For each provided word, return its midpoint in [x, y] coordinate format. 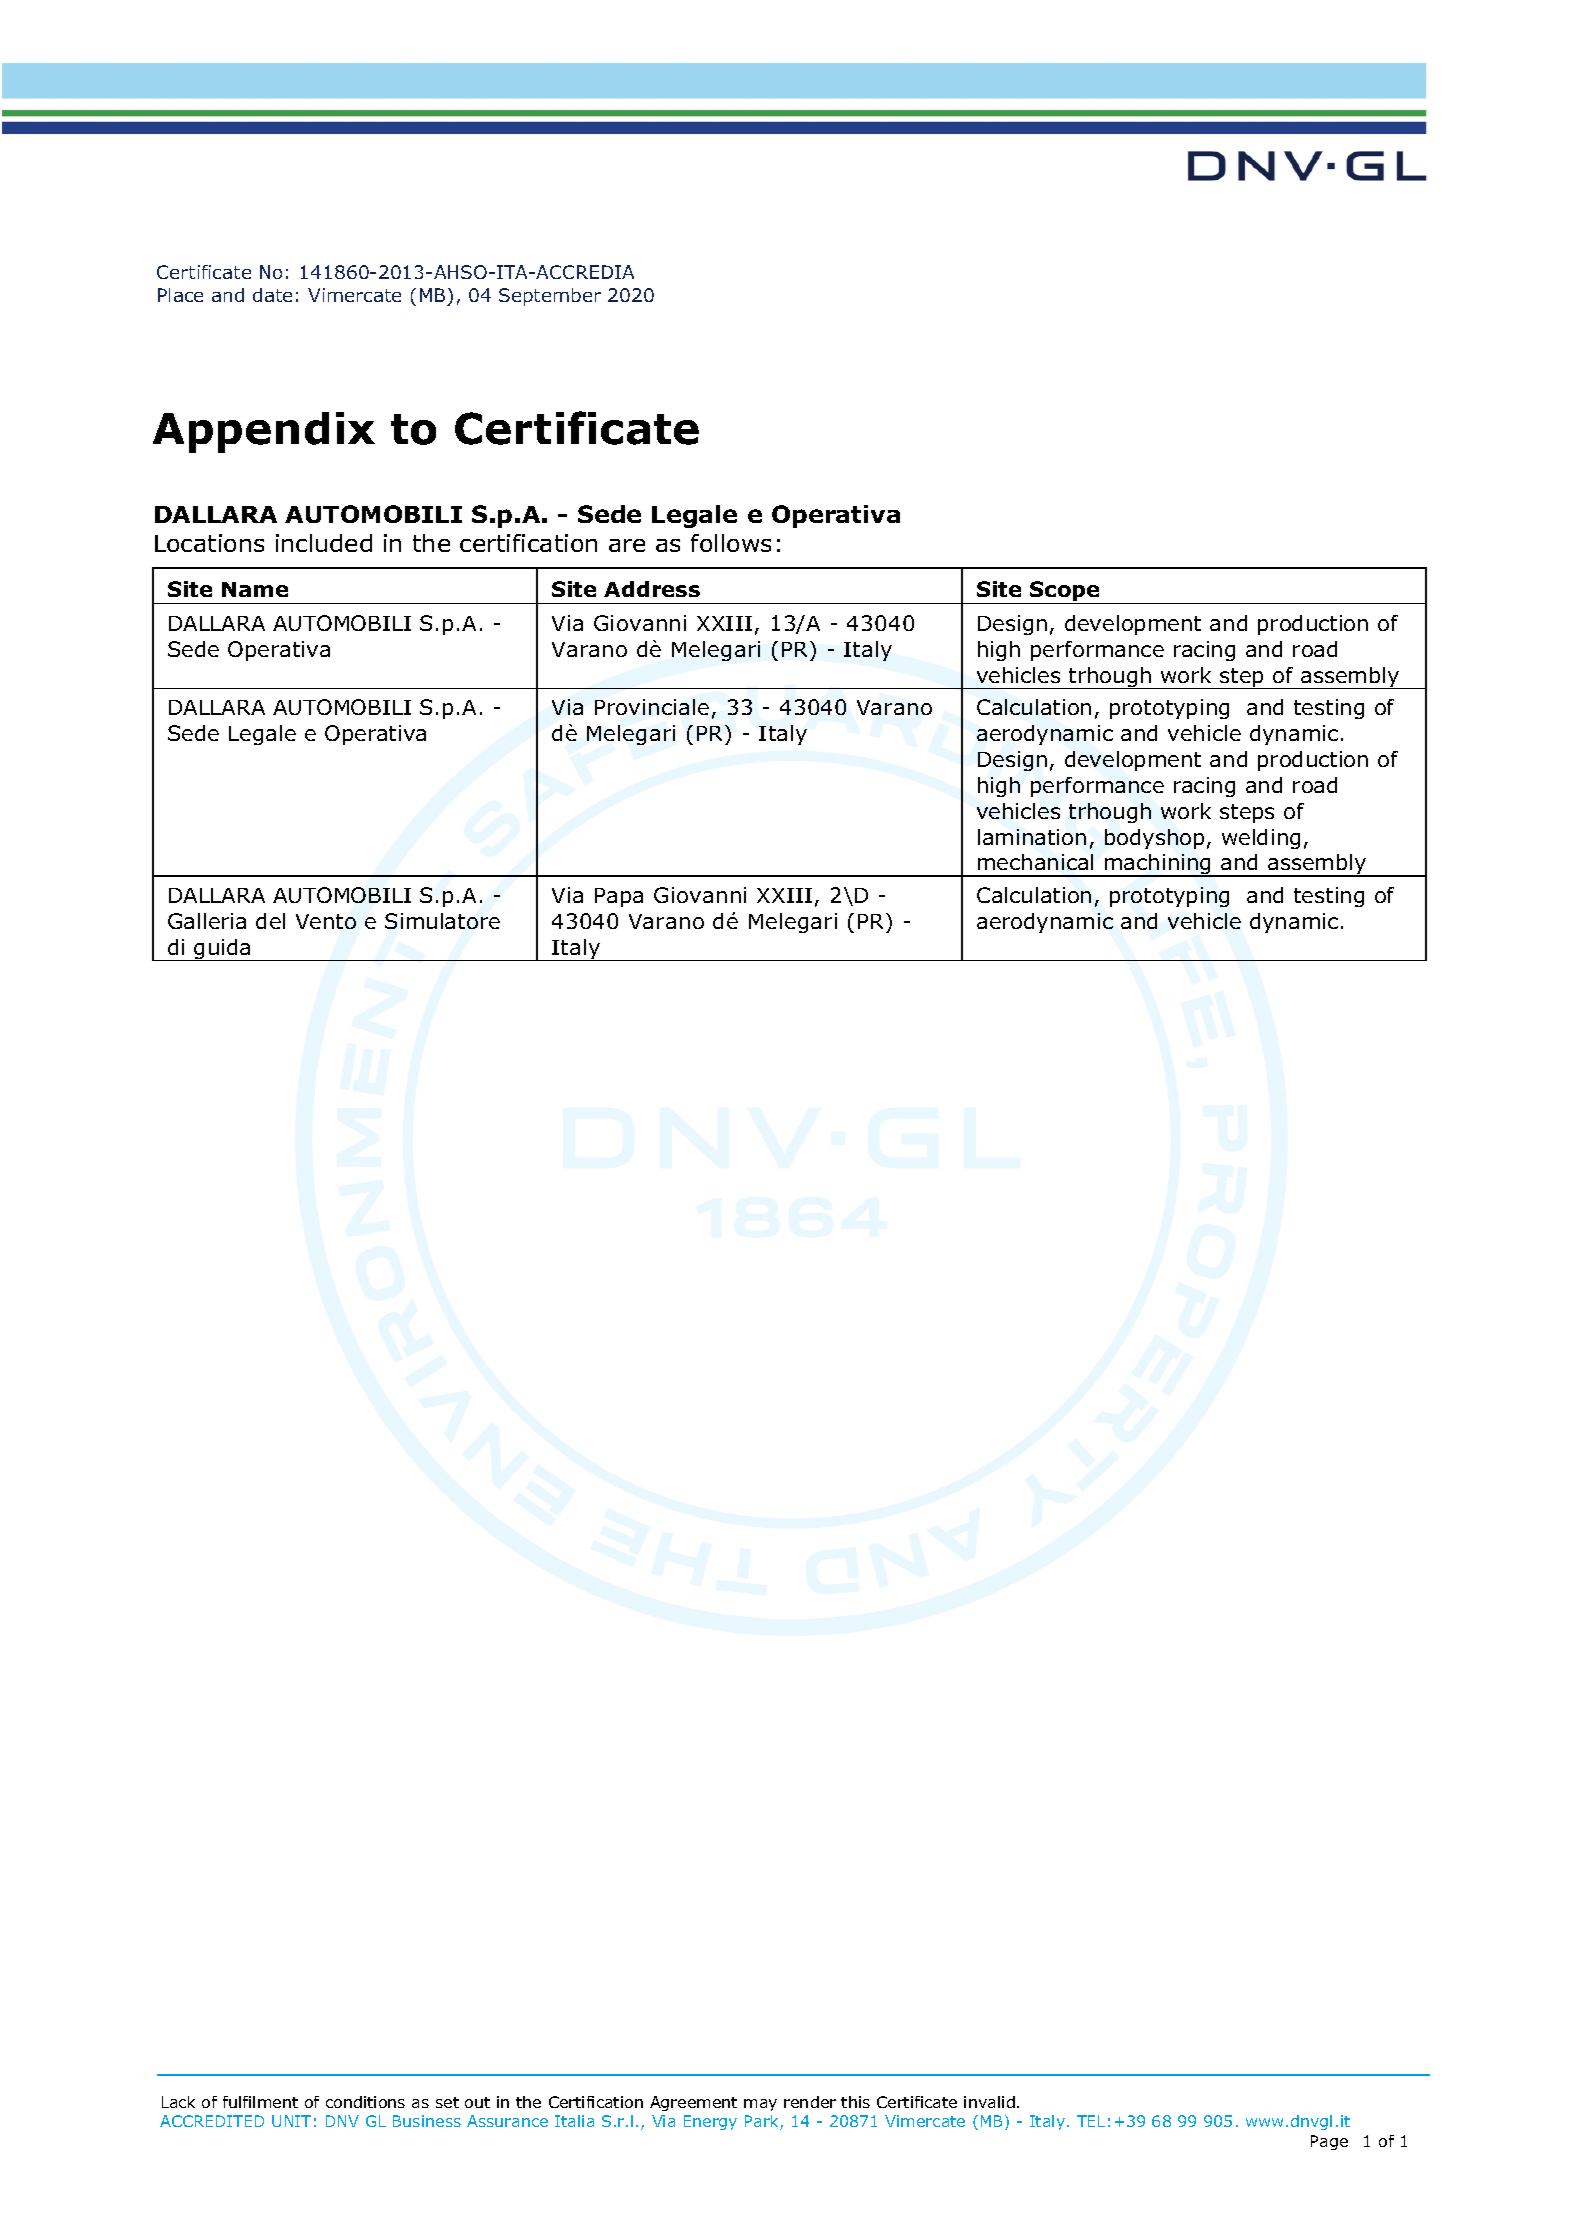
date [272, 295]
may [760, 2105]
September [550, 297]
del [270, 921]
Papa [619, 897]
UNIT [291, 2121]
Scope [1065, 592]
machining [1158, 865]
